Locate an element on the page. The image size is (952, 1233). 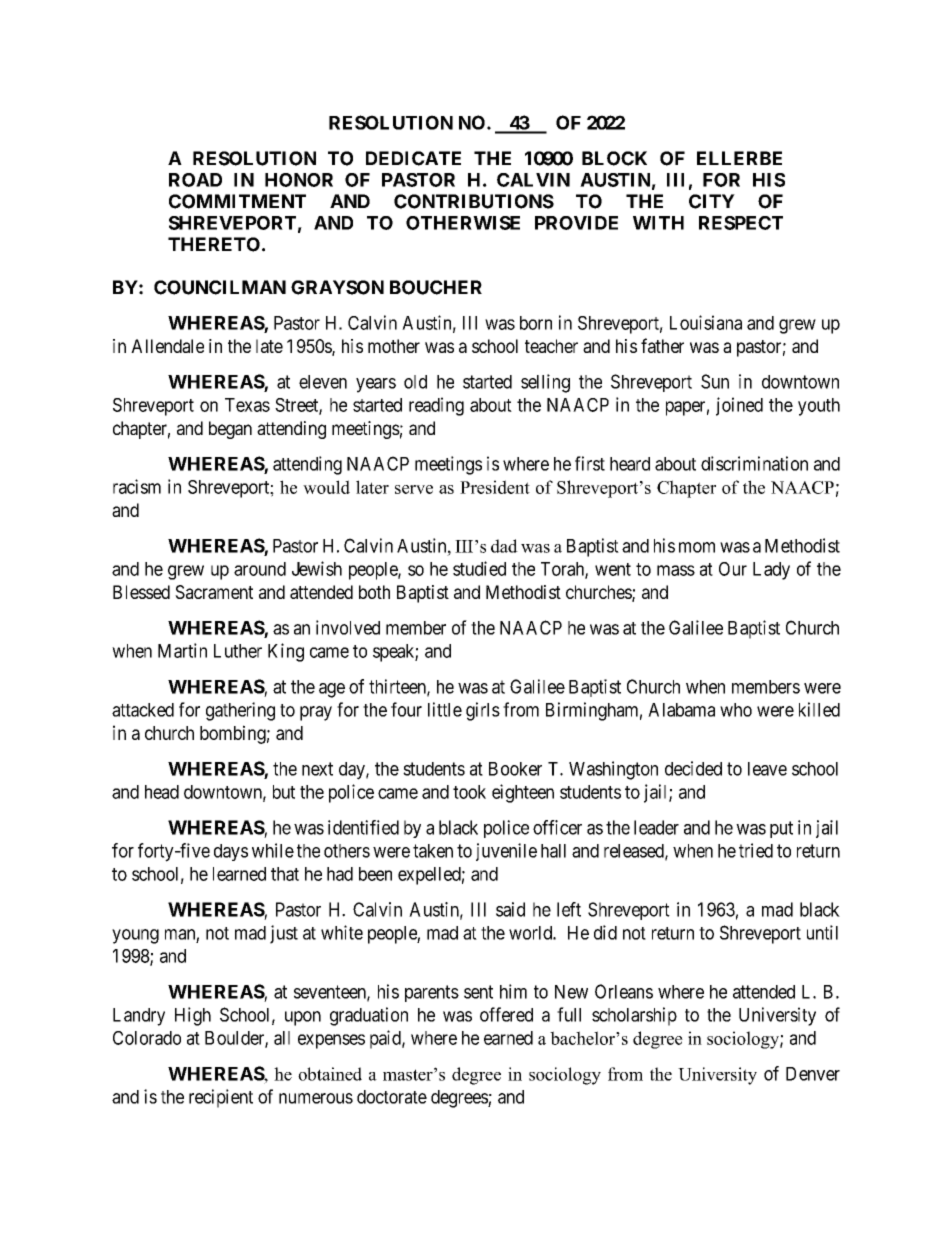
began is located at coordinates (230, 430).
